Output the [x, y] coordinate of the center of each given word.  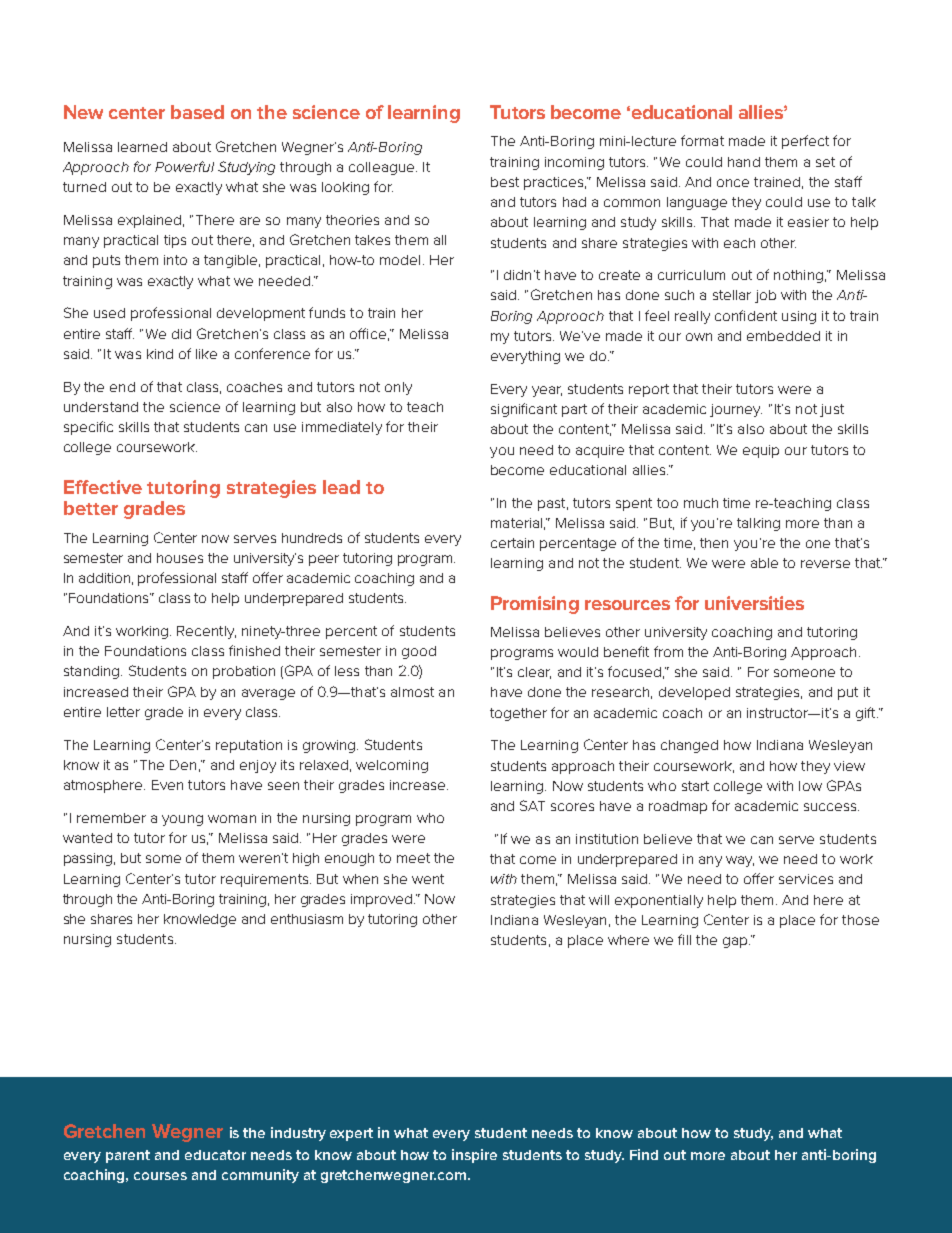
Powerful [184, 166]
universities [754, 603]
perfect [805, 142]
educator [215, 1155]
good [419, 652]
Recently [206, 632]
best [505, 182]
